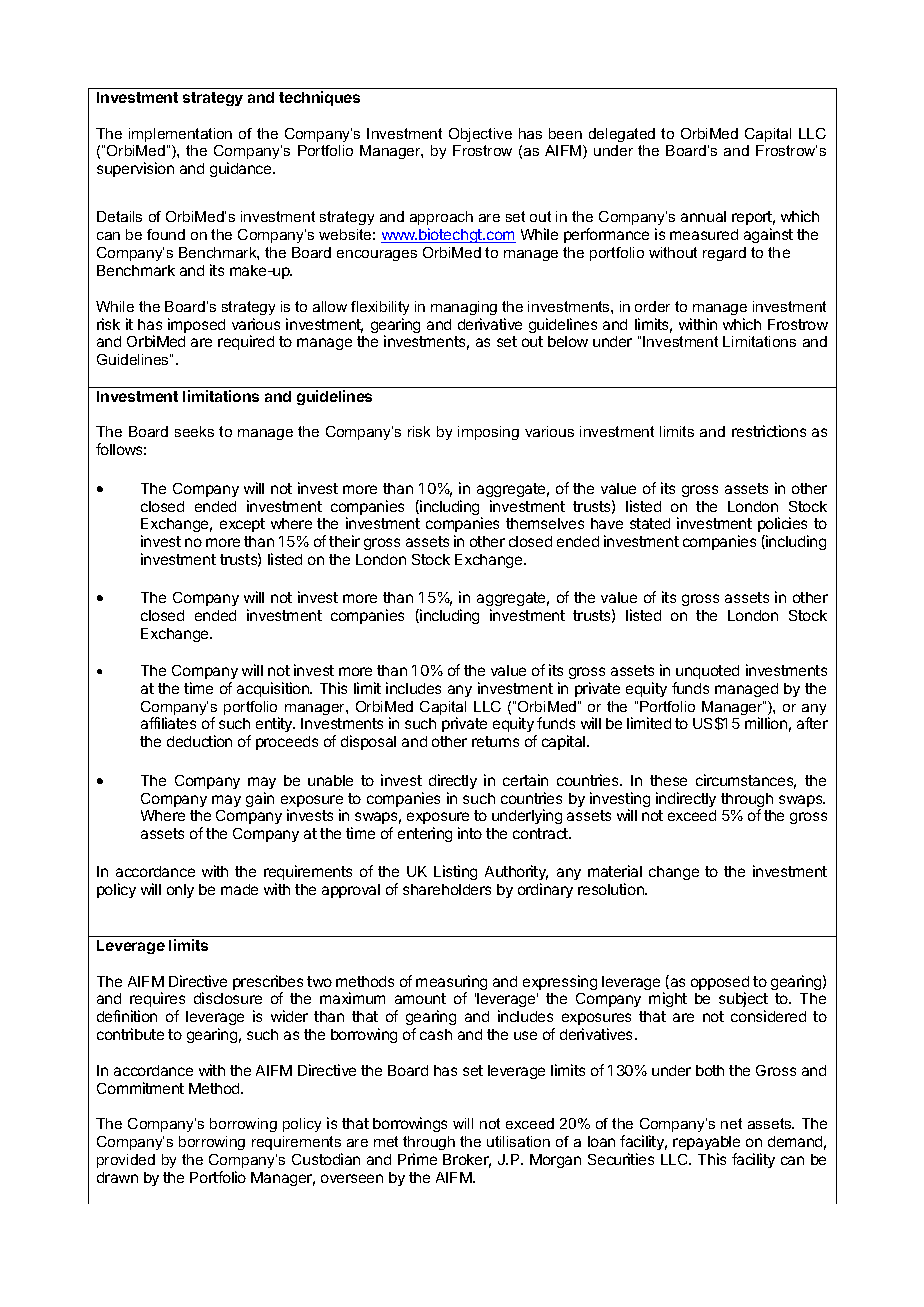  Describe the element at coordinates (180, 135) in the screenshot. I see `implementation` at that location.
